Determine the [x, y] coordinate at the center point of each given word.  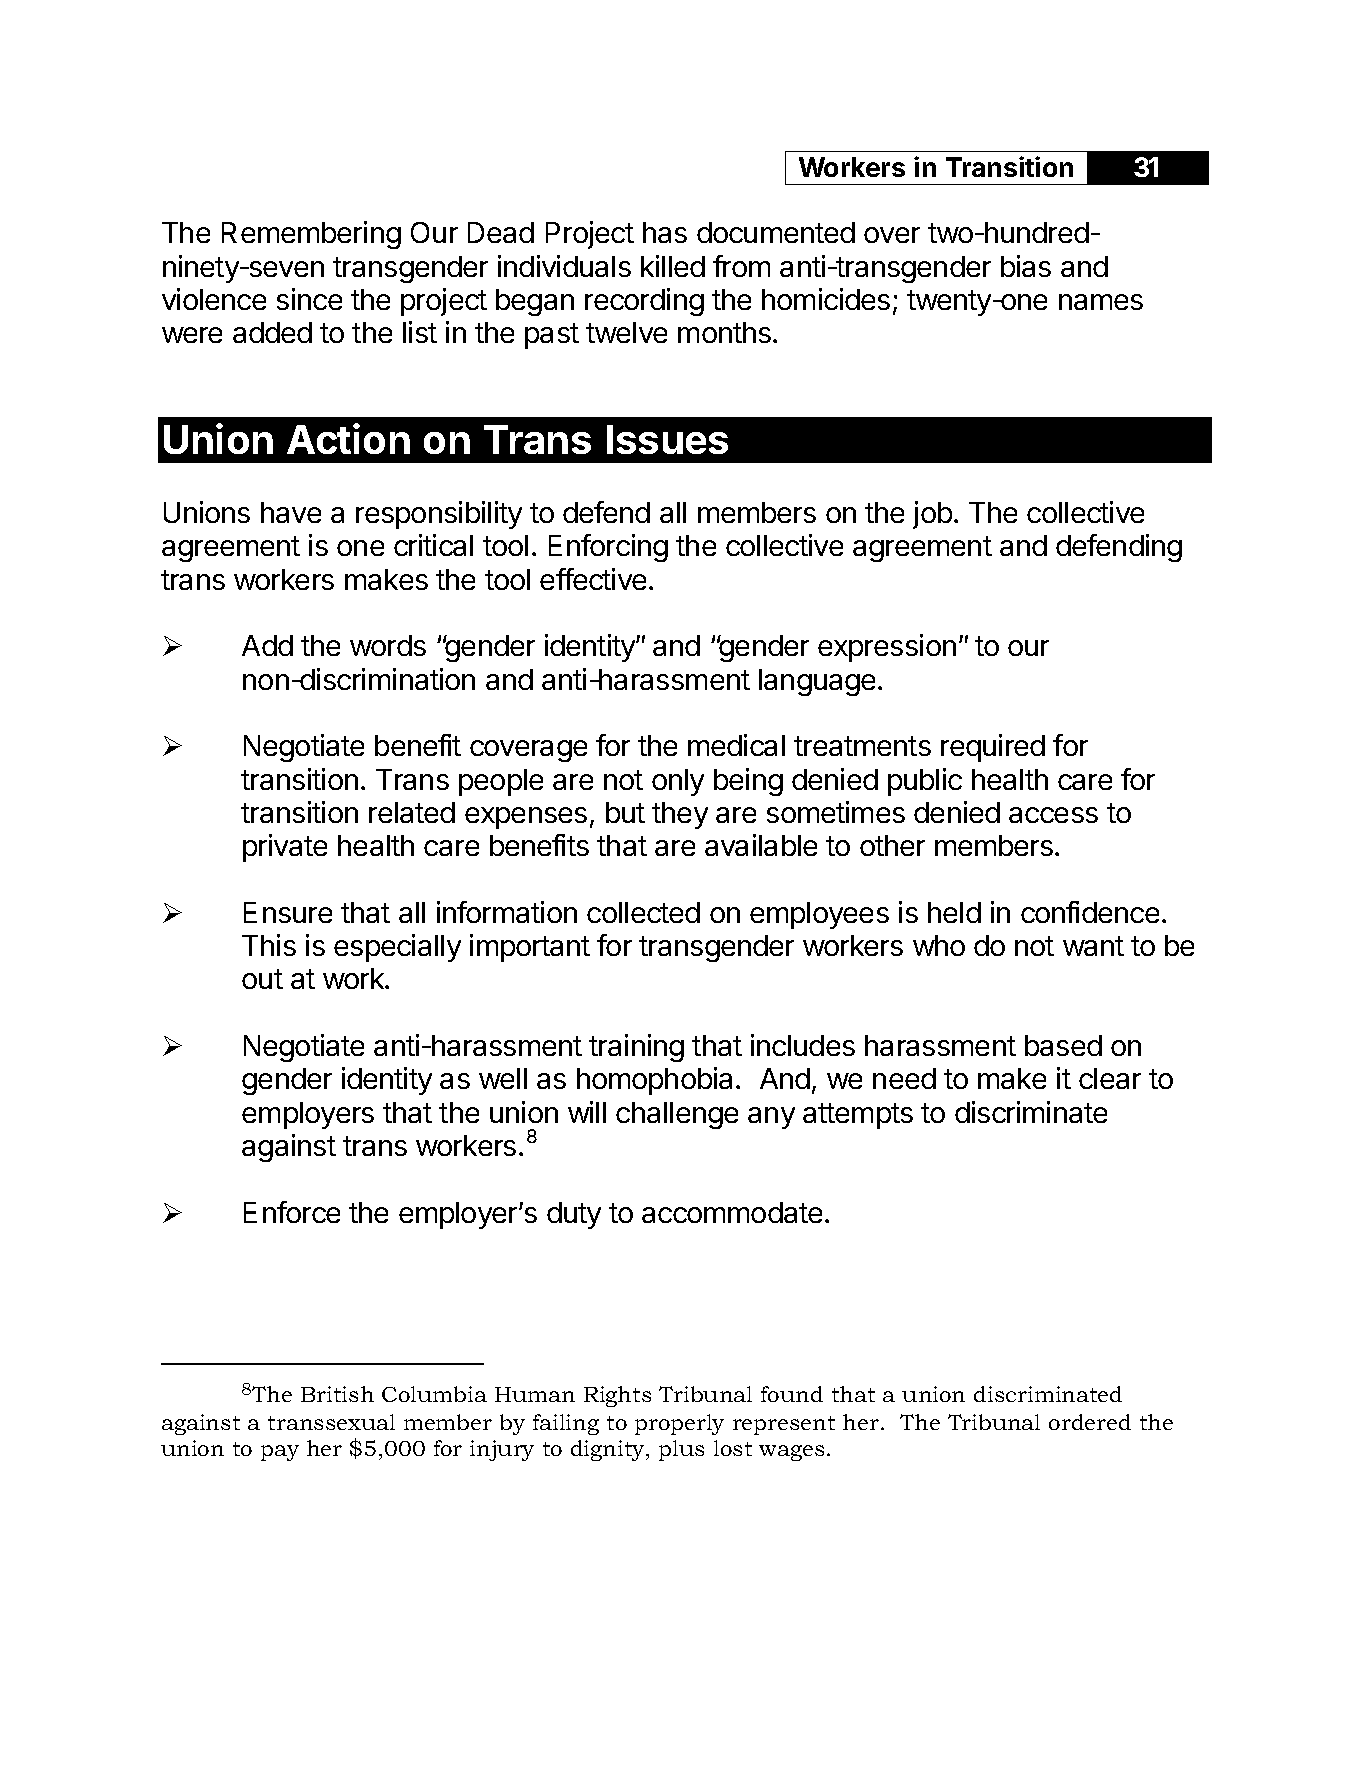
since [309, 299]
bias [1026, 266]
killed [673, 266]
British [337, 1394]
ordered [1090, 1422]
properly [679, 1424]
